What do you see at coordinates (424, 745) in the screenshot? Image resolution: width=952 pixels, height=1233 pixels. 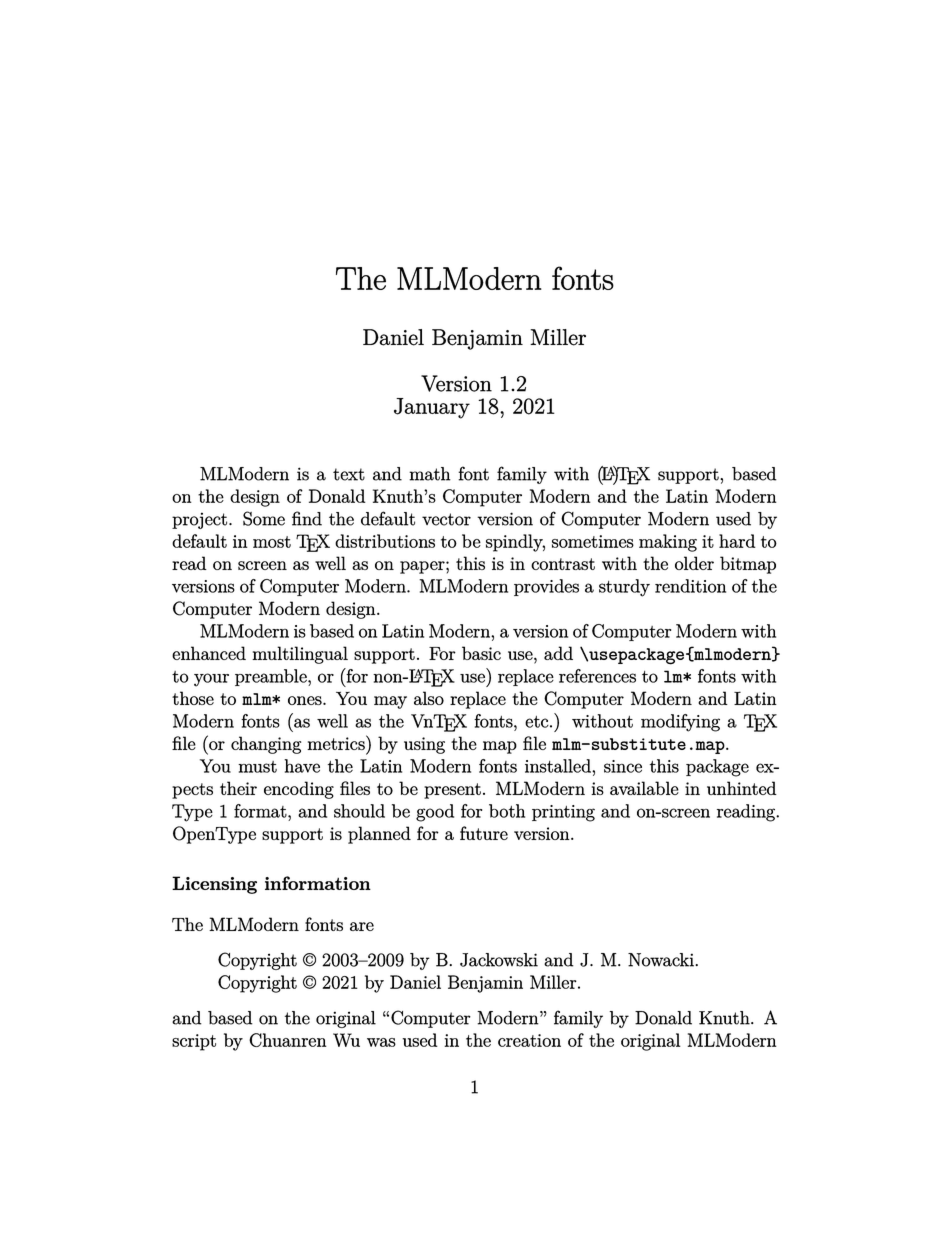 I see `using` at bounding box center [424, 745].
